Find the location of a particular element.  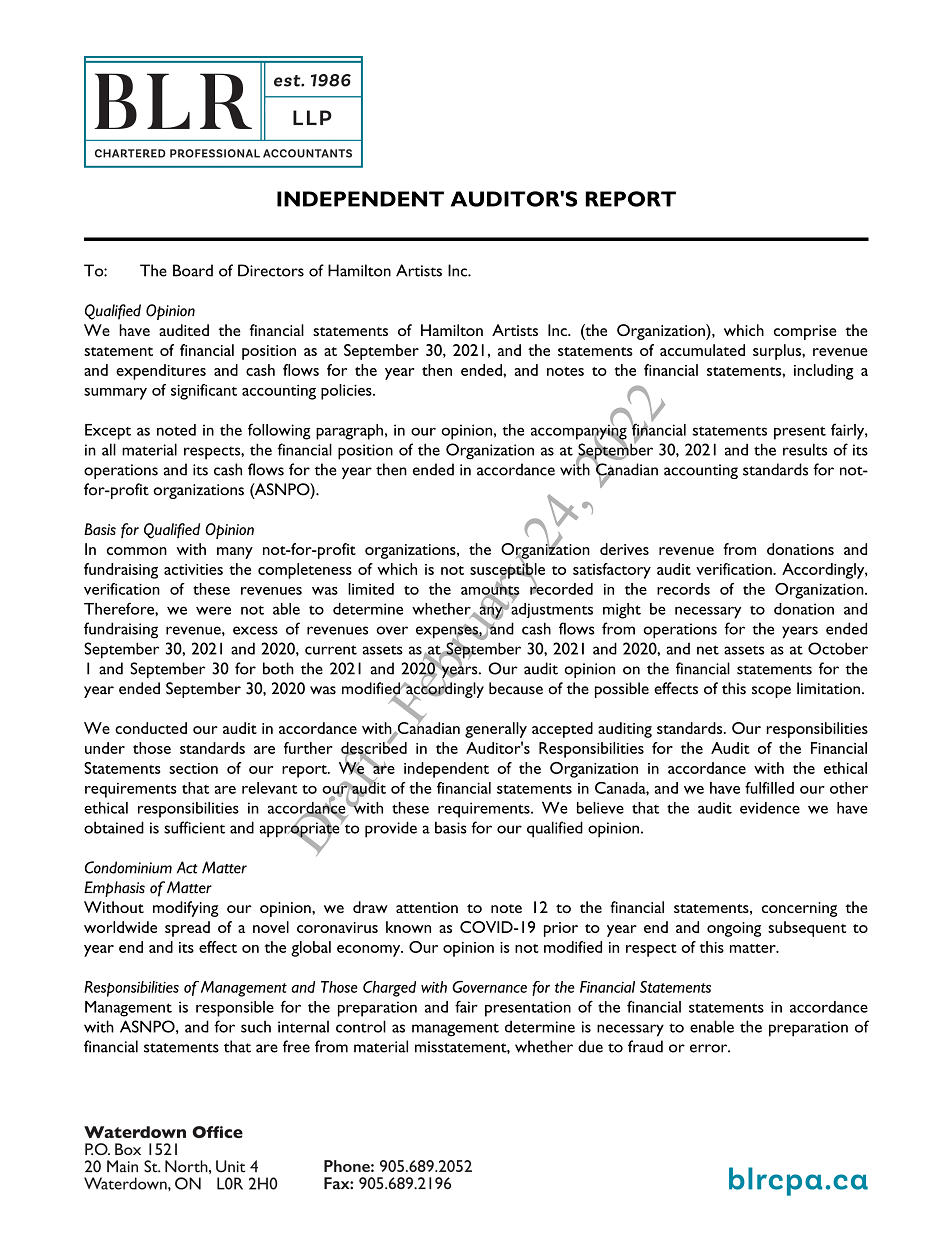

Board is located at coordinates (193, 270).
